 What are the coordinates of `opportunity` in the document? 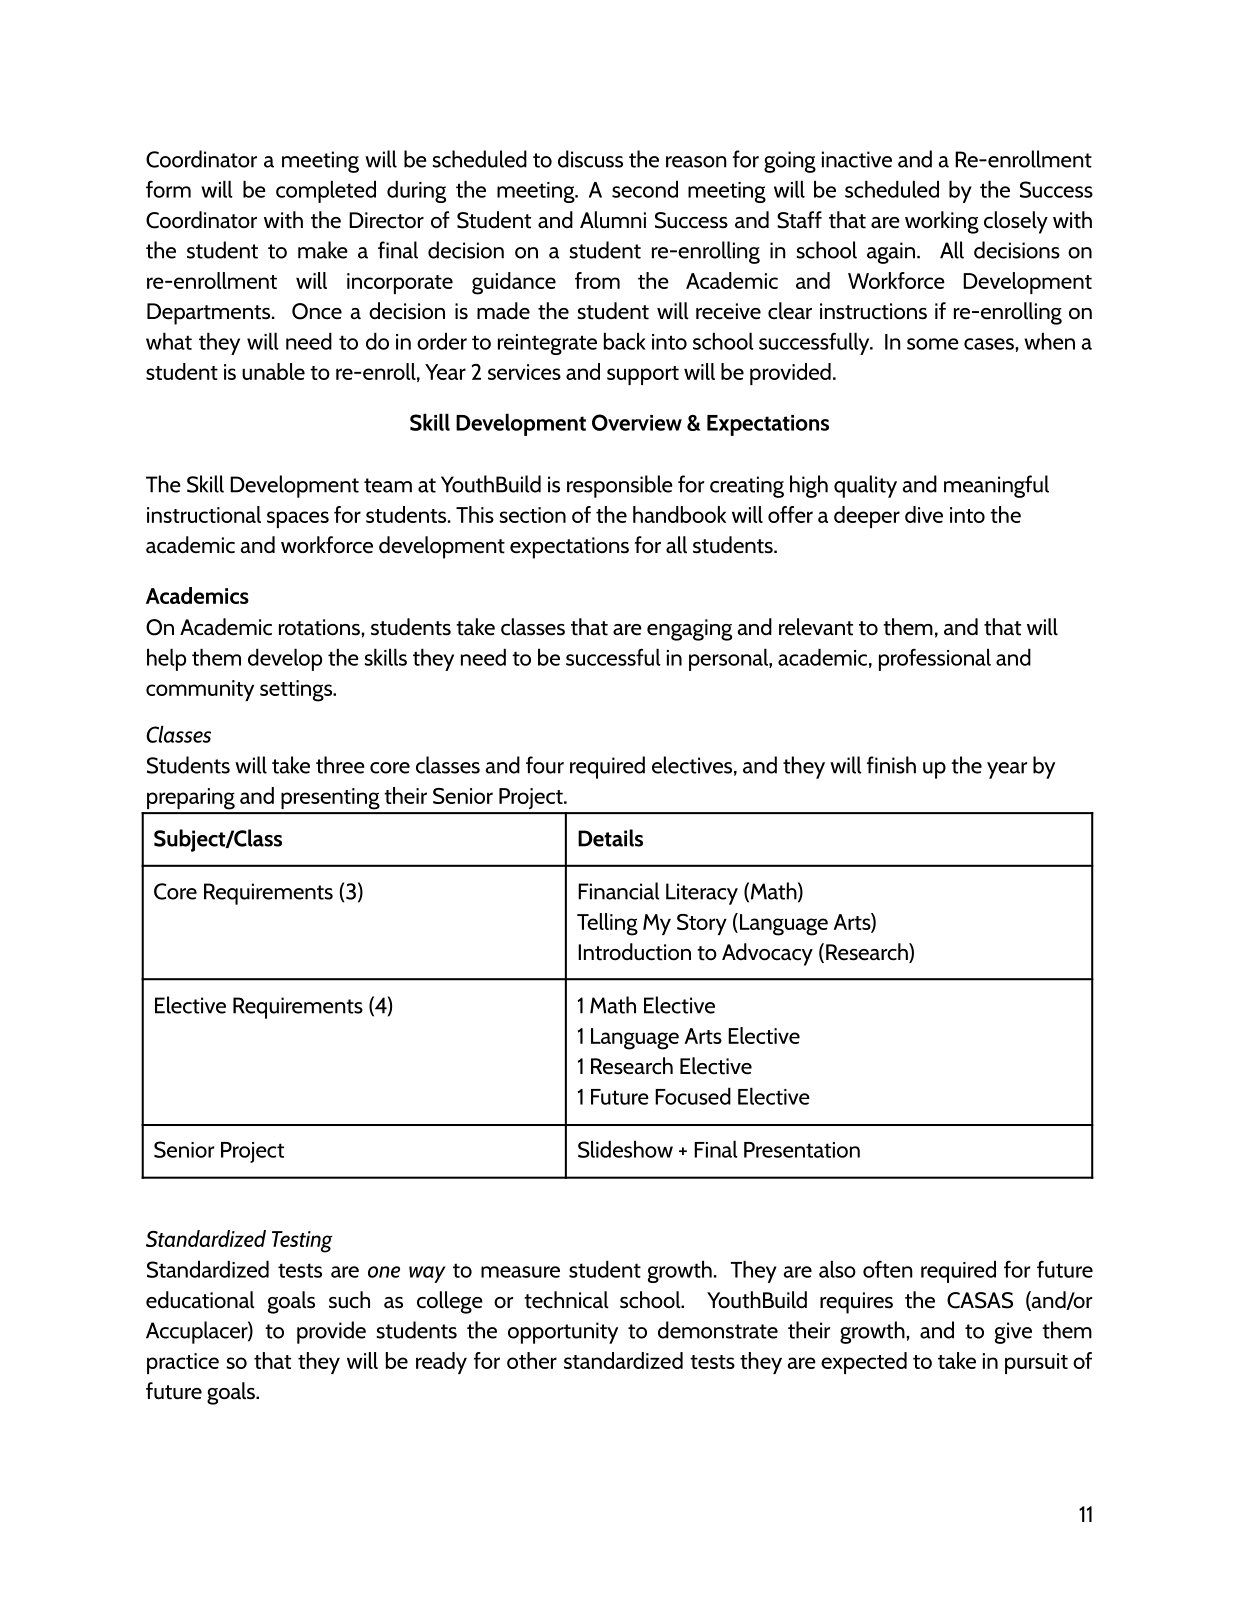 It's located at (563, 1333).
